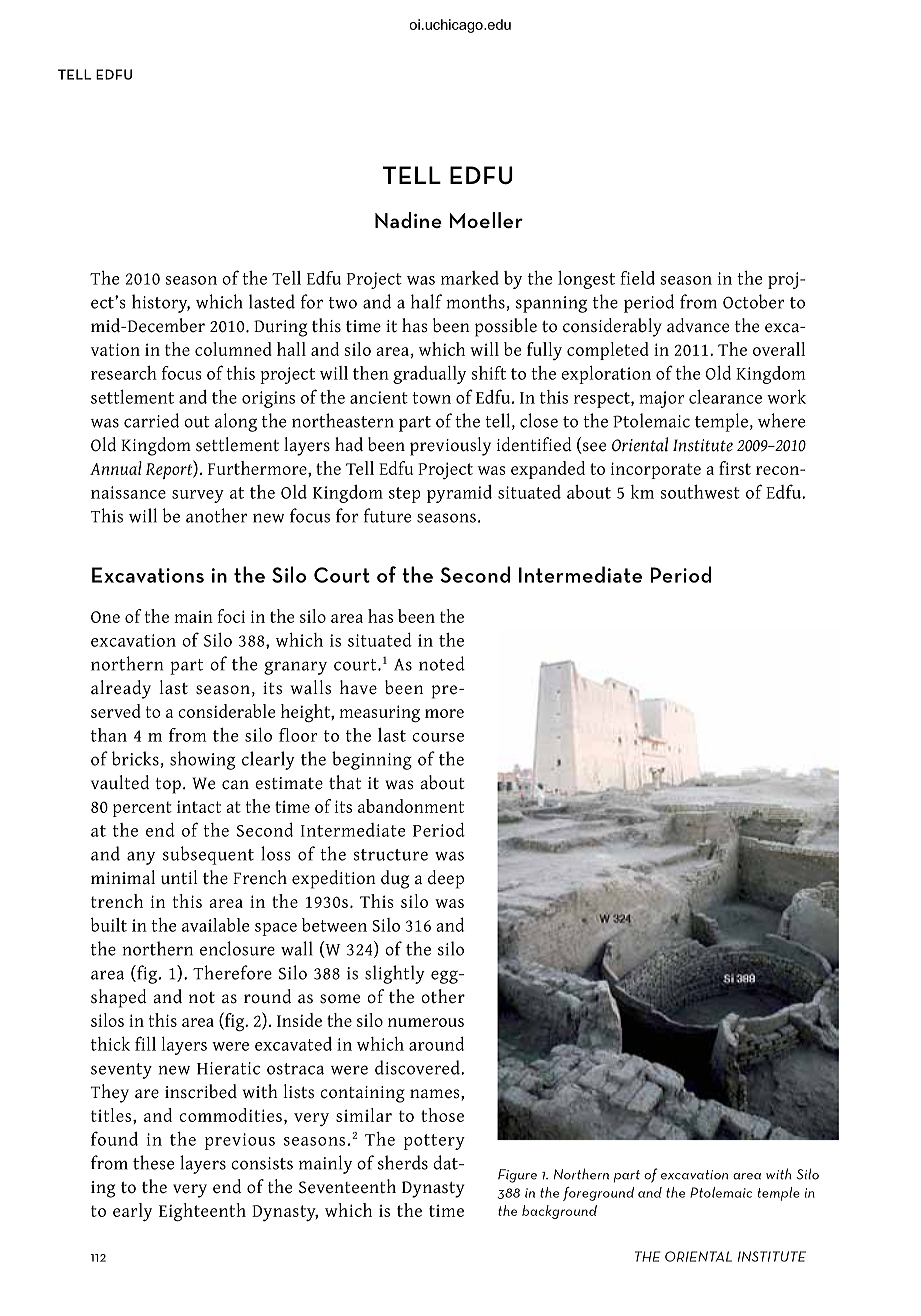 The width and height of the page is (921, 1316). What do you see at coordinates (226, 711) in the page?
I see `considerable` at bounding box center [226, 711].
